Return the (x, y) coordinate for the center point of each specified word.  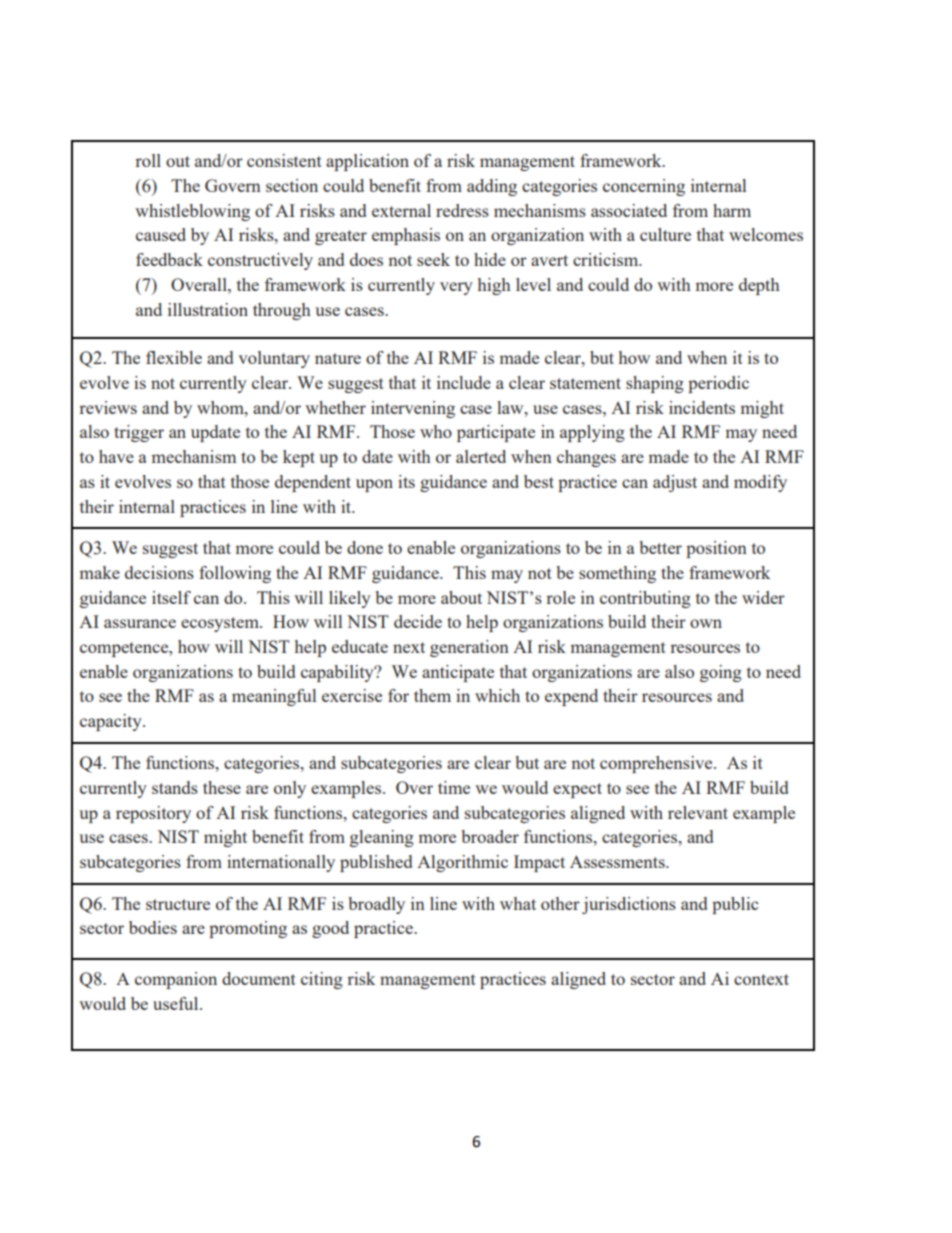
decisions (159, 572)
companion (176, 980)
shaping (655, 384)
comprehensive (657, 764)
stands (175, 787)
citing (322, 980)
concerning (644, 187)
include (464, 382)
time (454, 787)
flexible (174, 357)
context (761, 979)
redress (462, 210)
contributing (645, 599)
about (461, 597)
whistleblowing (192, 212)
